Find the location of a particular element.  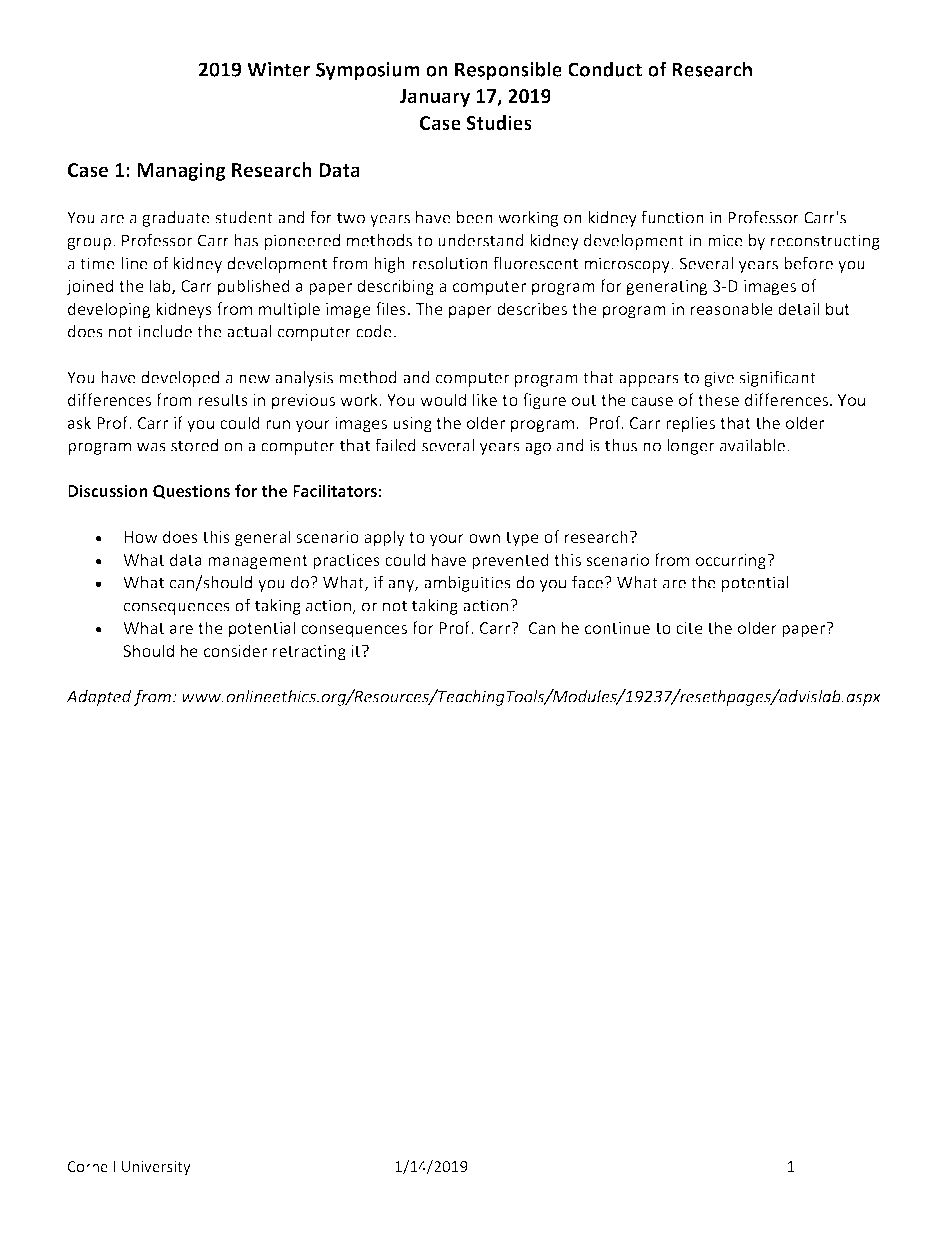

cite is located at coordinates (689, 628).
